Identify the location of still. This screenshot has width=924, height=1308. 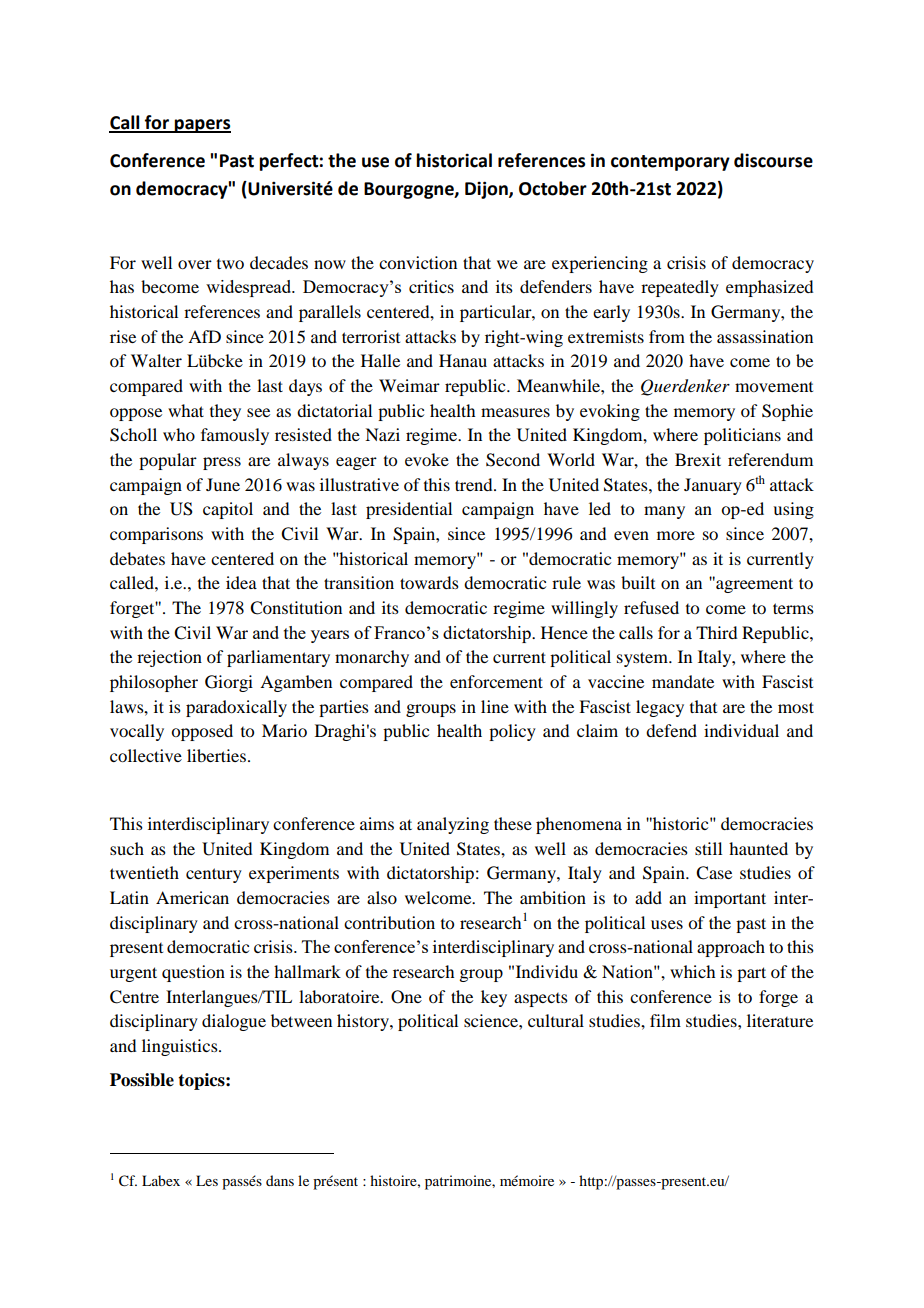
(708, 848).
